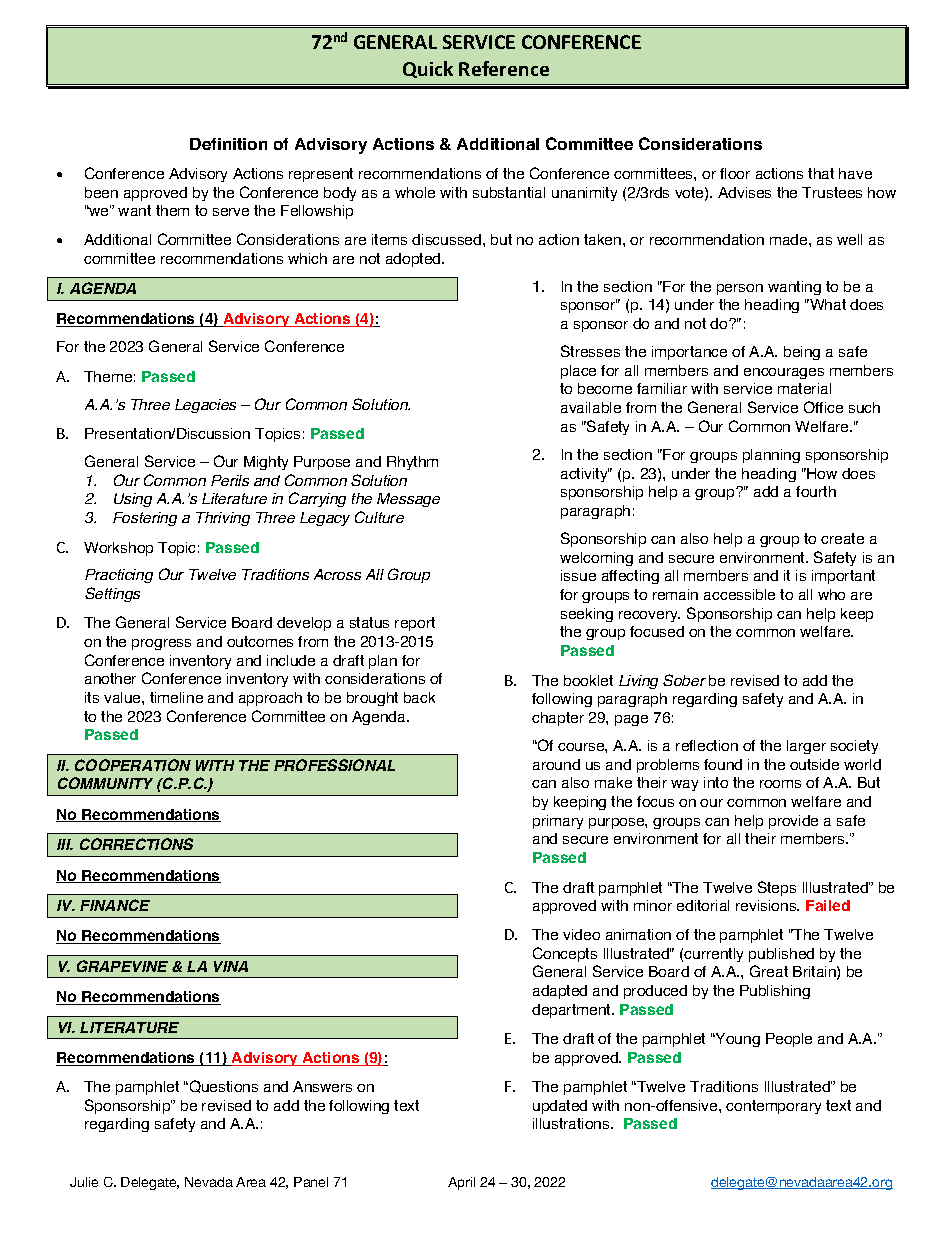 This image has height=1233, width=952. I want to click on contemporary, so click(773, 1107).
